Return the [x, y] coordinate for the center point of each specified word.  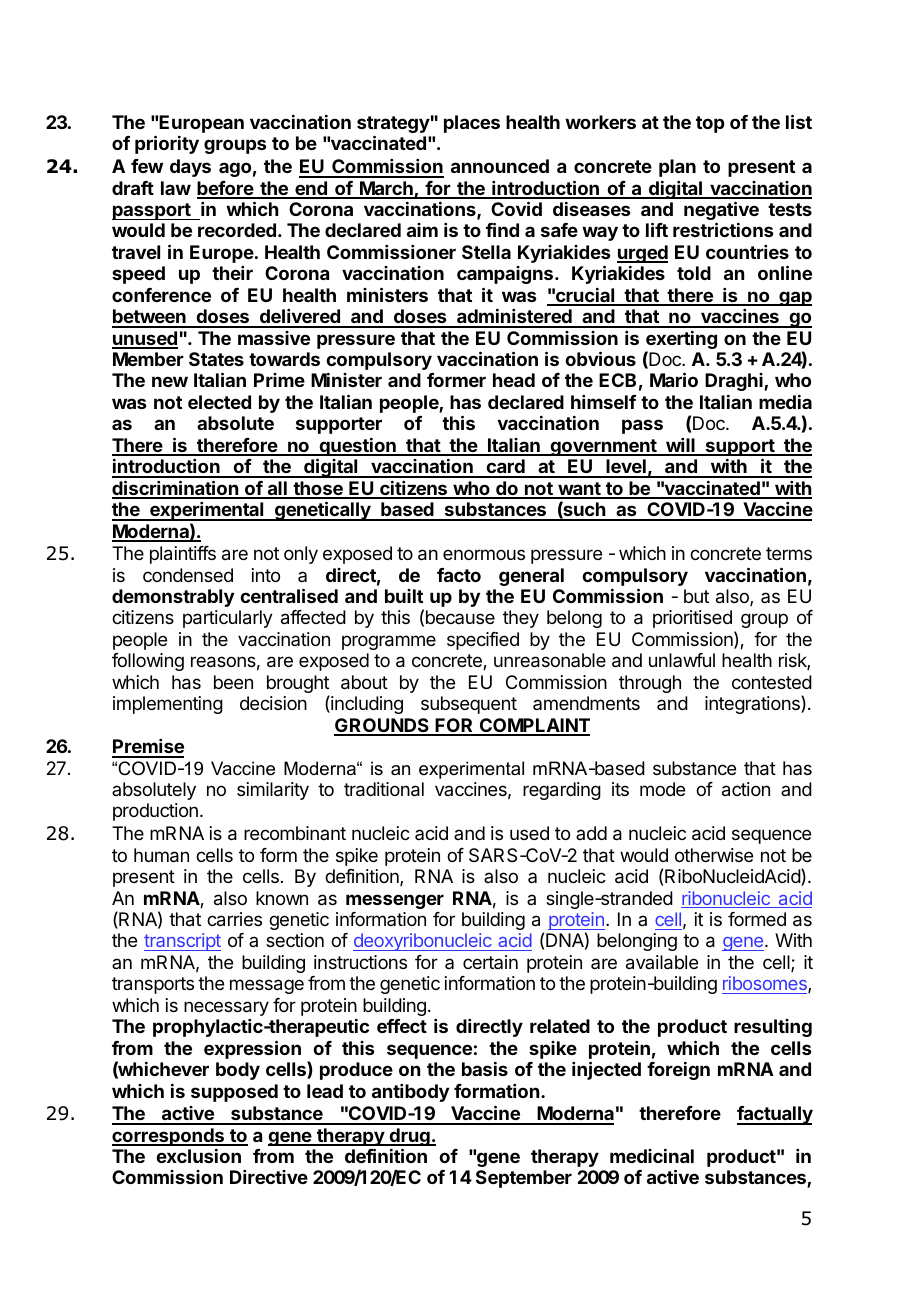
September [524, 1179]
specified [483, 641]
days [190, 168]
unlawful [682, 660]
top [710, 124]
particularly [228, 619]
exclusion [198, 1156]
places [472, 124]
